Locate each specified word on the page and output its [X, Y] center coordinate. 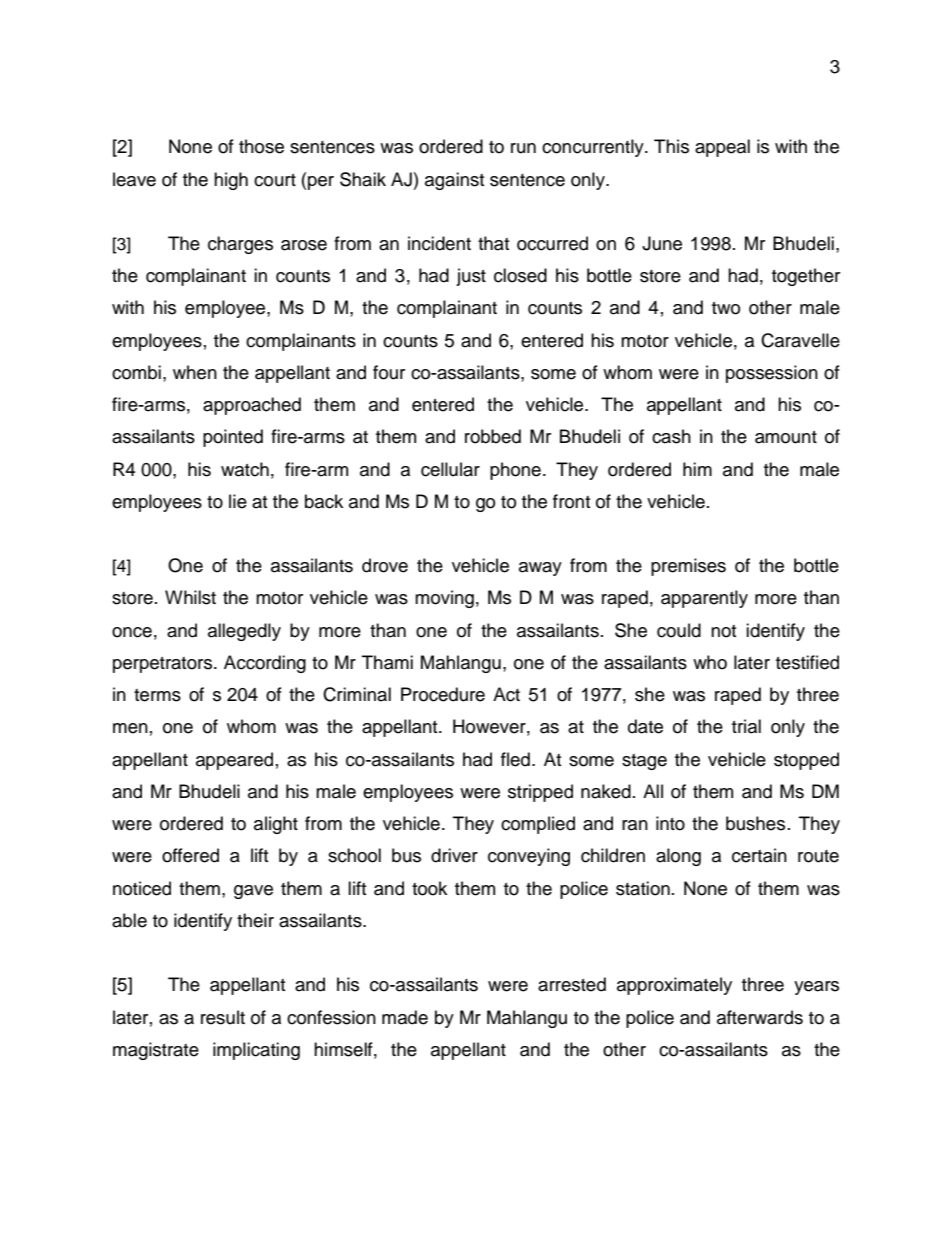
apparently [704, 599]
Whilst [190, 597]
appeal [722, 148]
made [405, 1017]
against [454, 181]
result [223, 1017]
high [231, 181]
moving [444, 599]
